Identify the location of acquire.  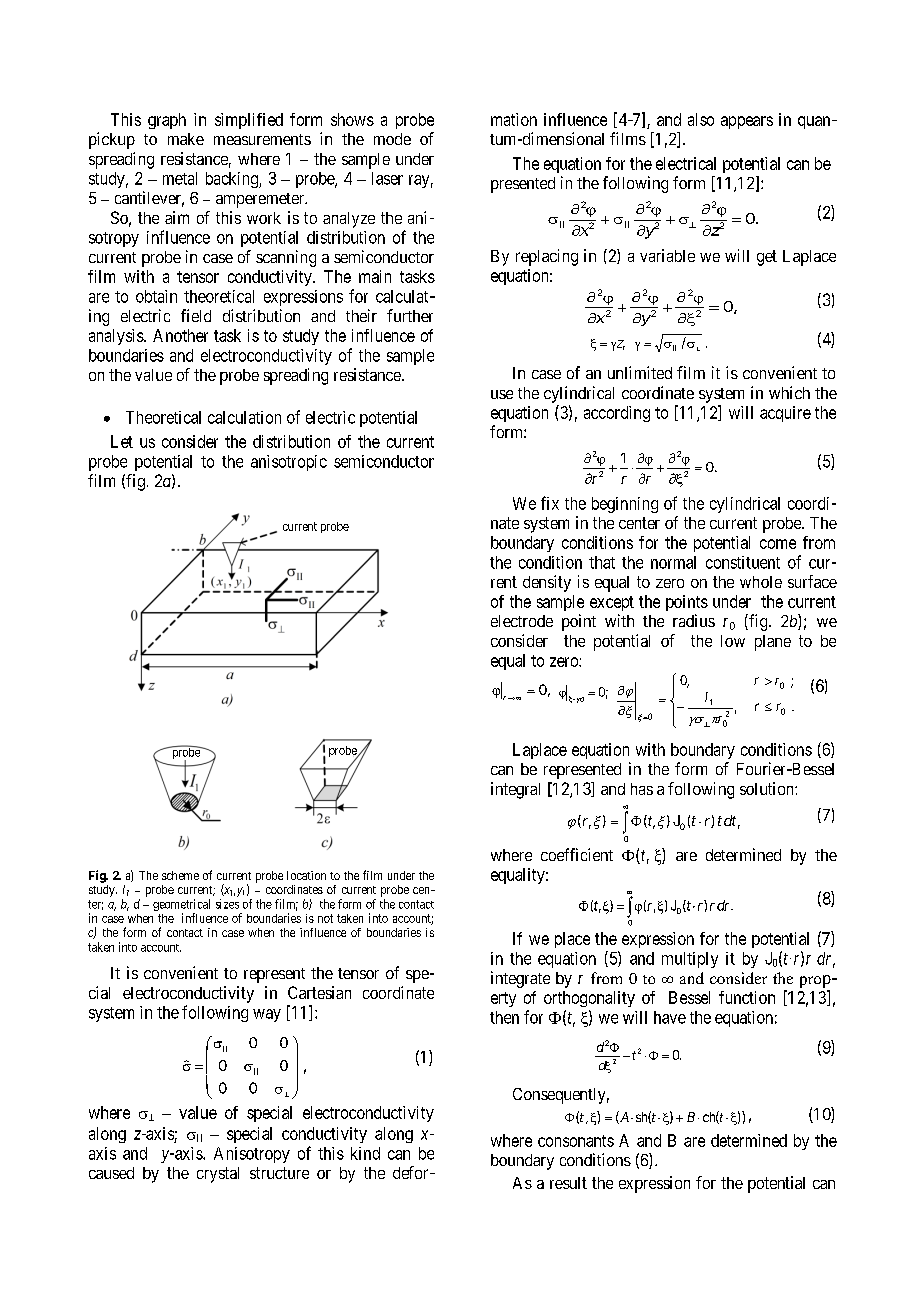
(785, 414).
